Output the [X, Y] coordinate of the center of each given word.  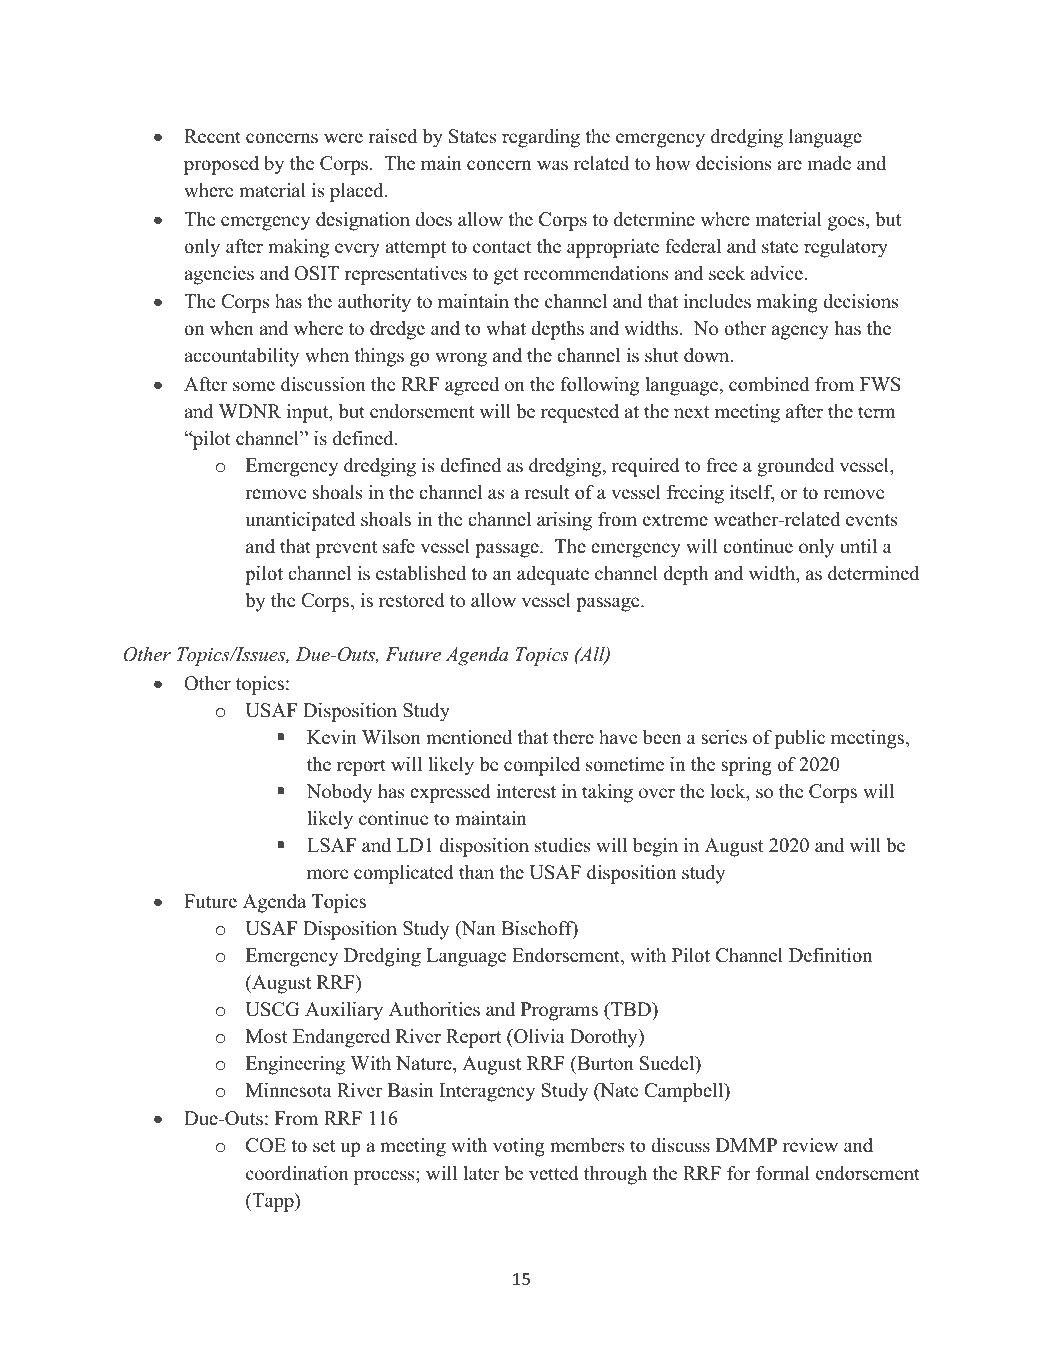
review [810, 1145]
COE [266, 1145]
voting [519, 1147]
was [552, 165]
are [789, 165]
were [343, 138]
